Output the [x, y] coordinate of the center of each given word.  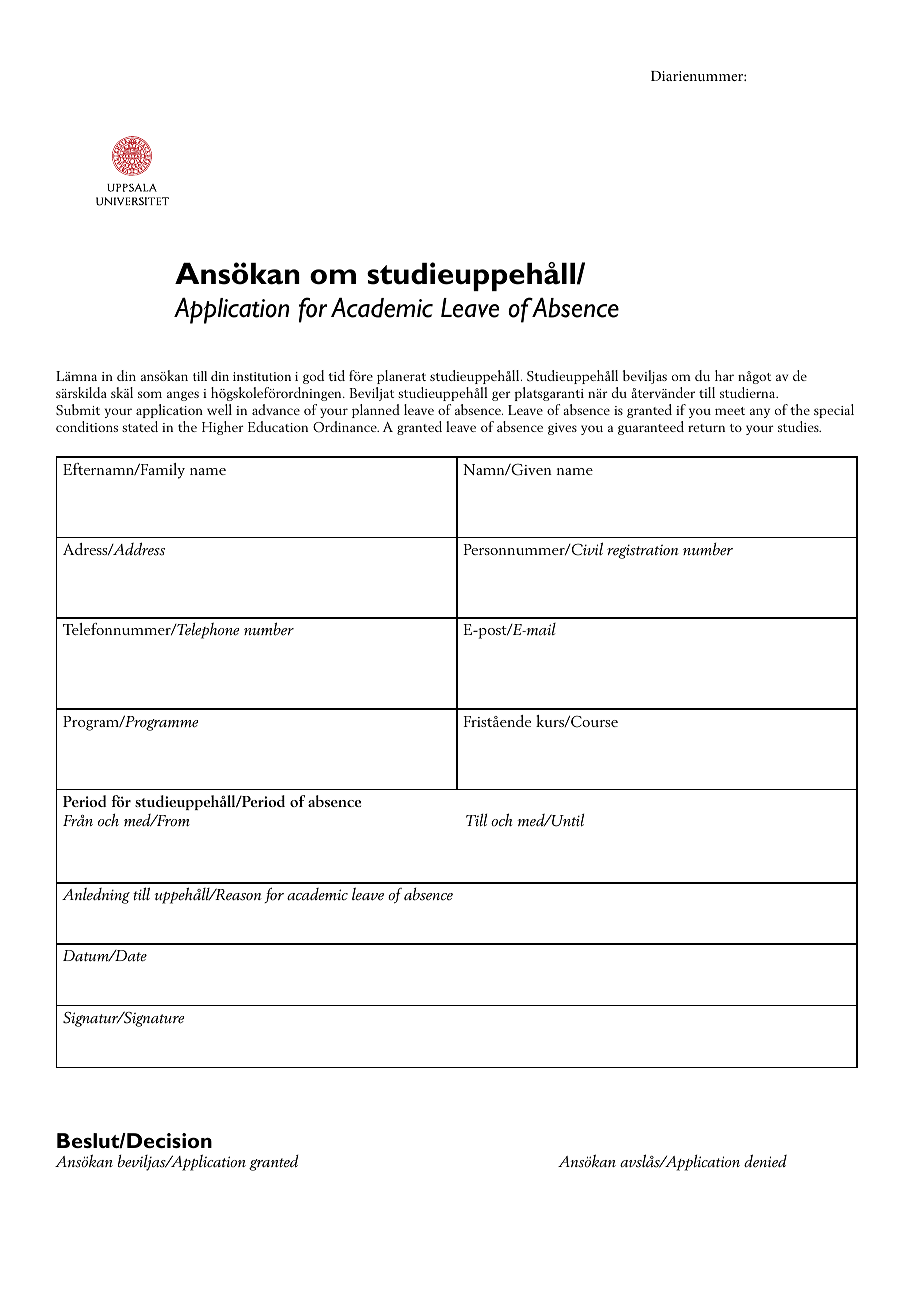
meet [730, 411]
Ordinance [346, 426]
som [150, 394]
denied [765, 1161]
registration [643, 551]
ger [501, 396]
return [706, 428]
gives [562, 429]
